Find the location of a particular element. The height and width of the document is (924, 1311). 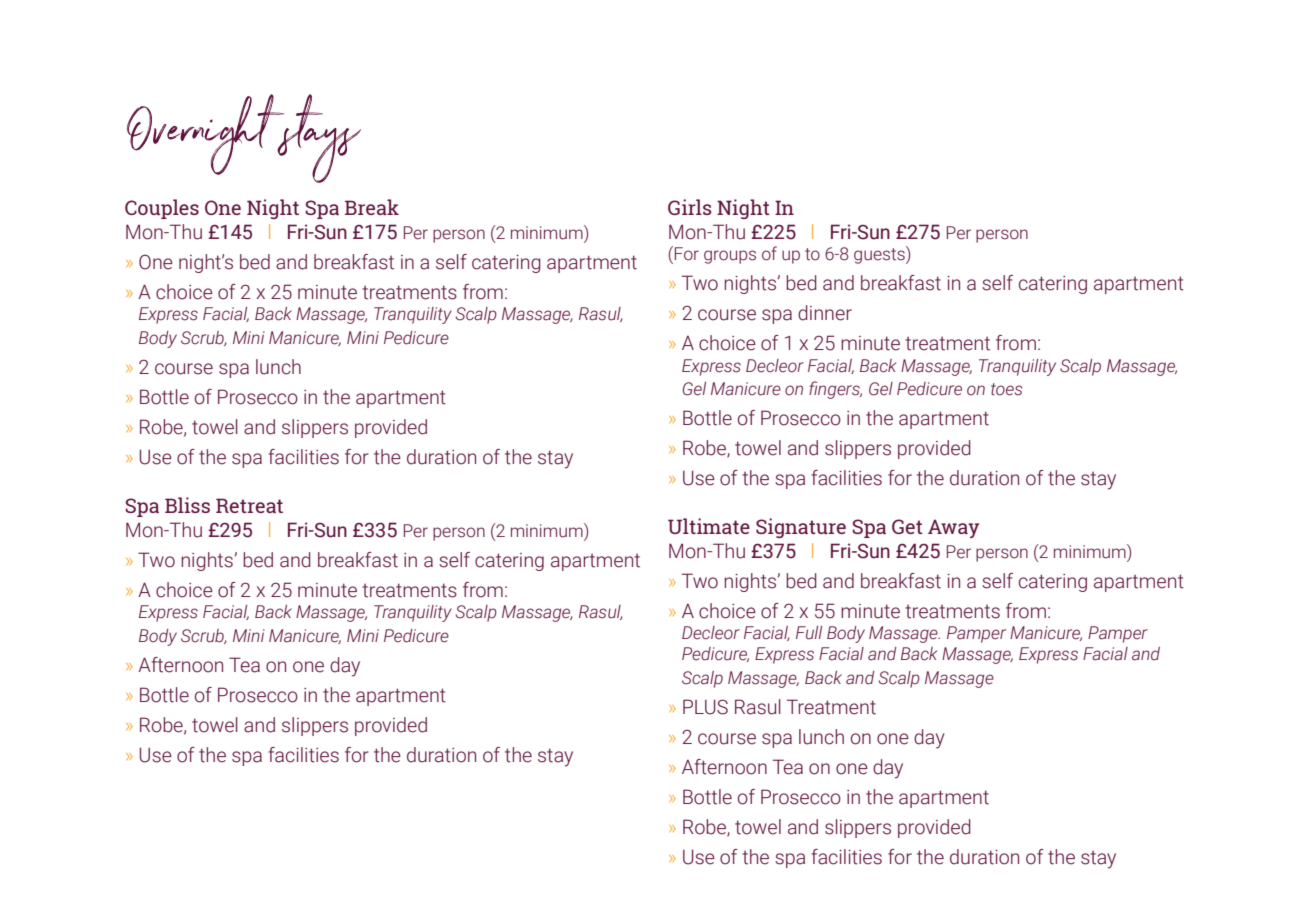

PLUS is located at coordinates (705, 707).
